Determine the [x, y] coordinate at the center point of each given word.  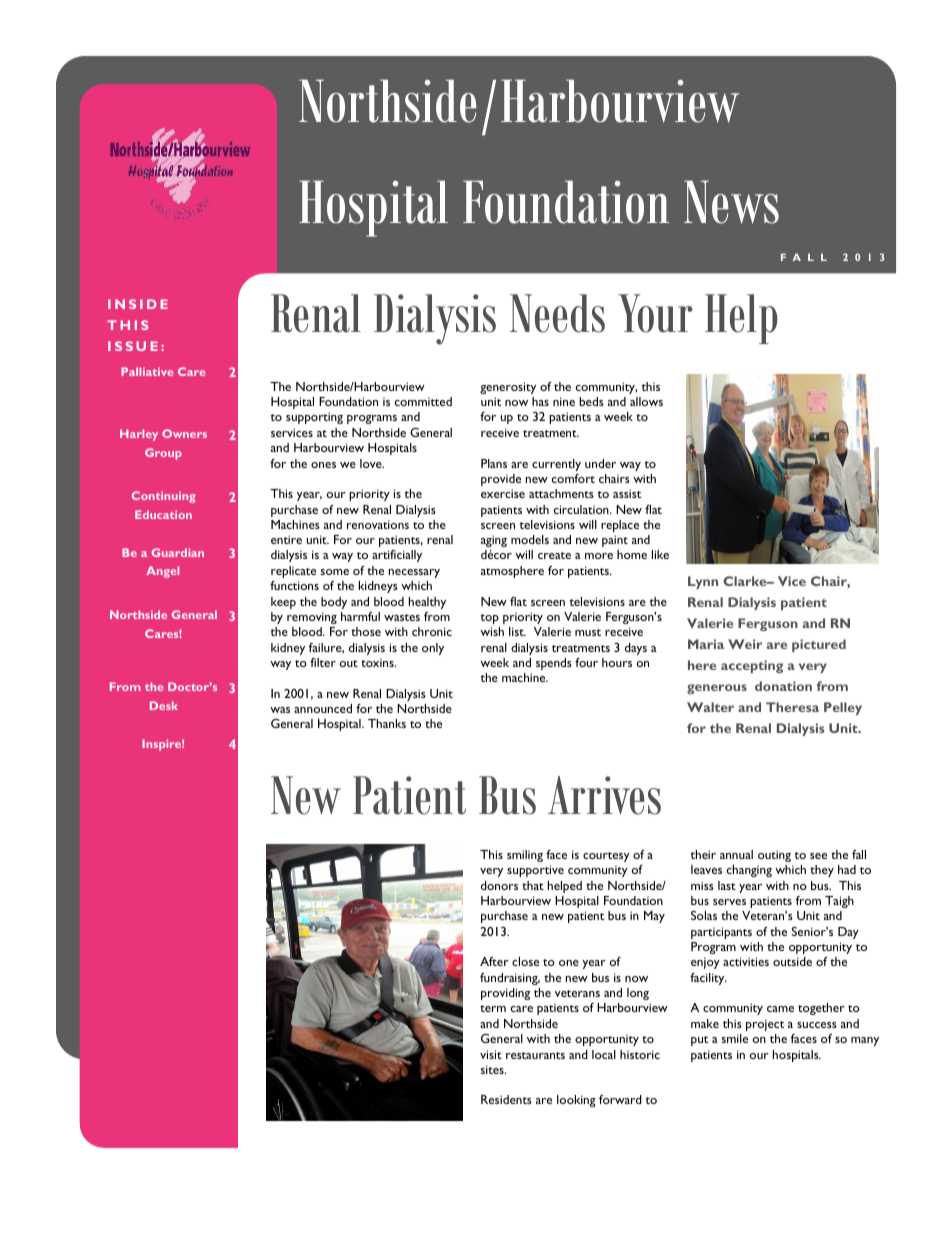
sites [493, 1069]
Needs [557, 313]
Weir [745, 644]
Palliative [147, 371]
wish [492, 631]
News [731, 202]
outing [774, 856]
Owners [184, 433]
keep [283, 603]
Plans [494, 463]
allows [646, 401]
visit [491, 1054]
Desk [164, 705]
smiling [525, 856]
